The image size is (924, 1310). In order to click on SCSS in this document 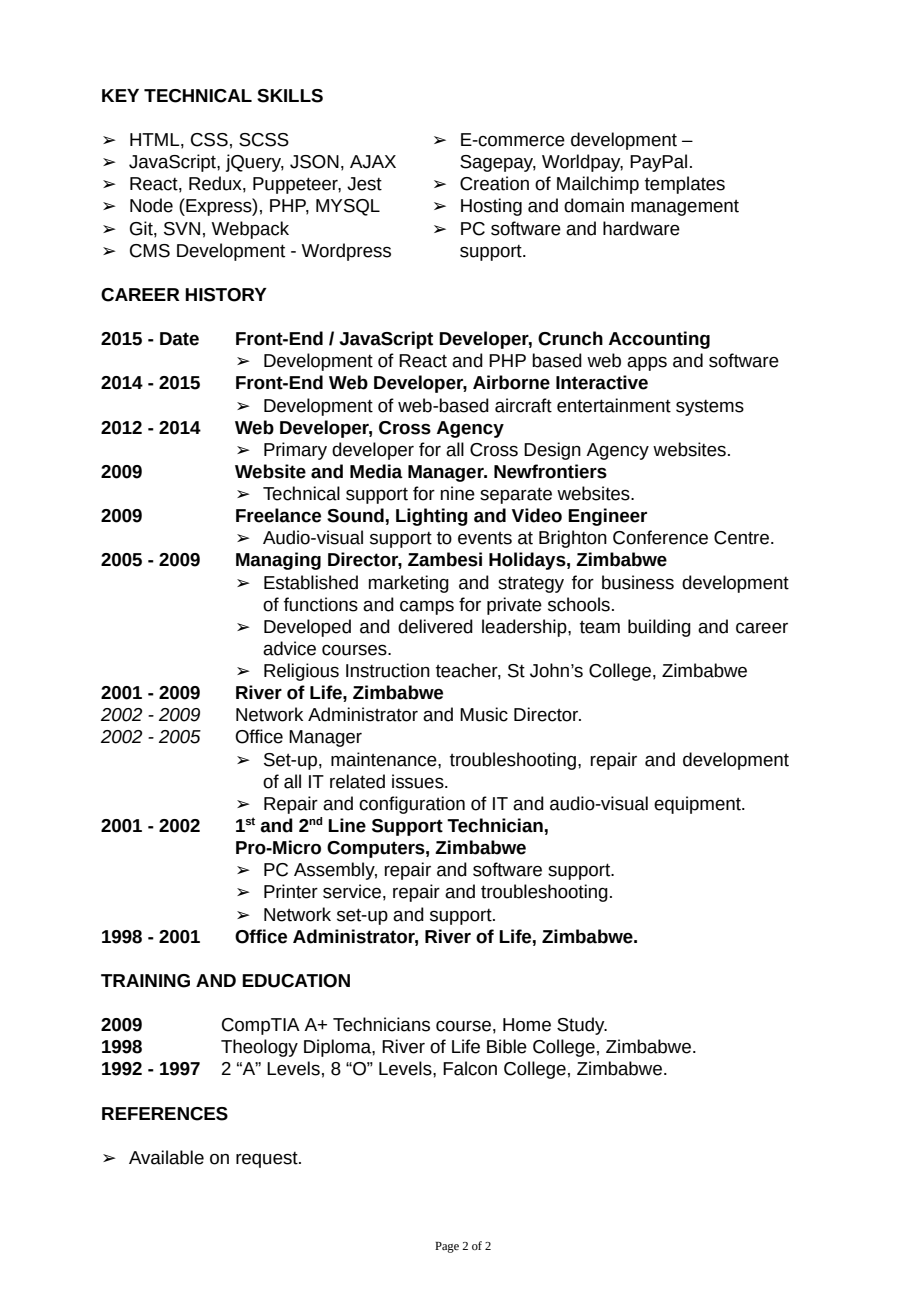, I will do `click(264, 140)`.
